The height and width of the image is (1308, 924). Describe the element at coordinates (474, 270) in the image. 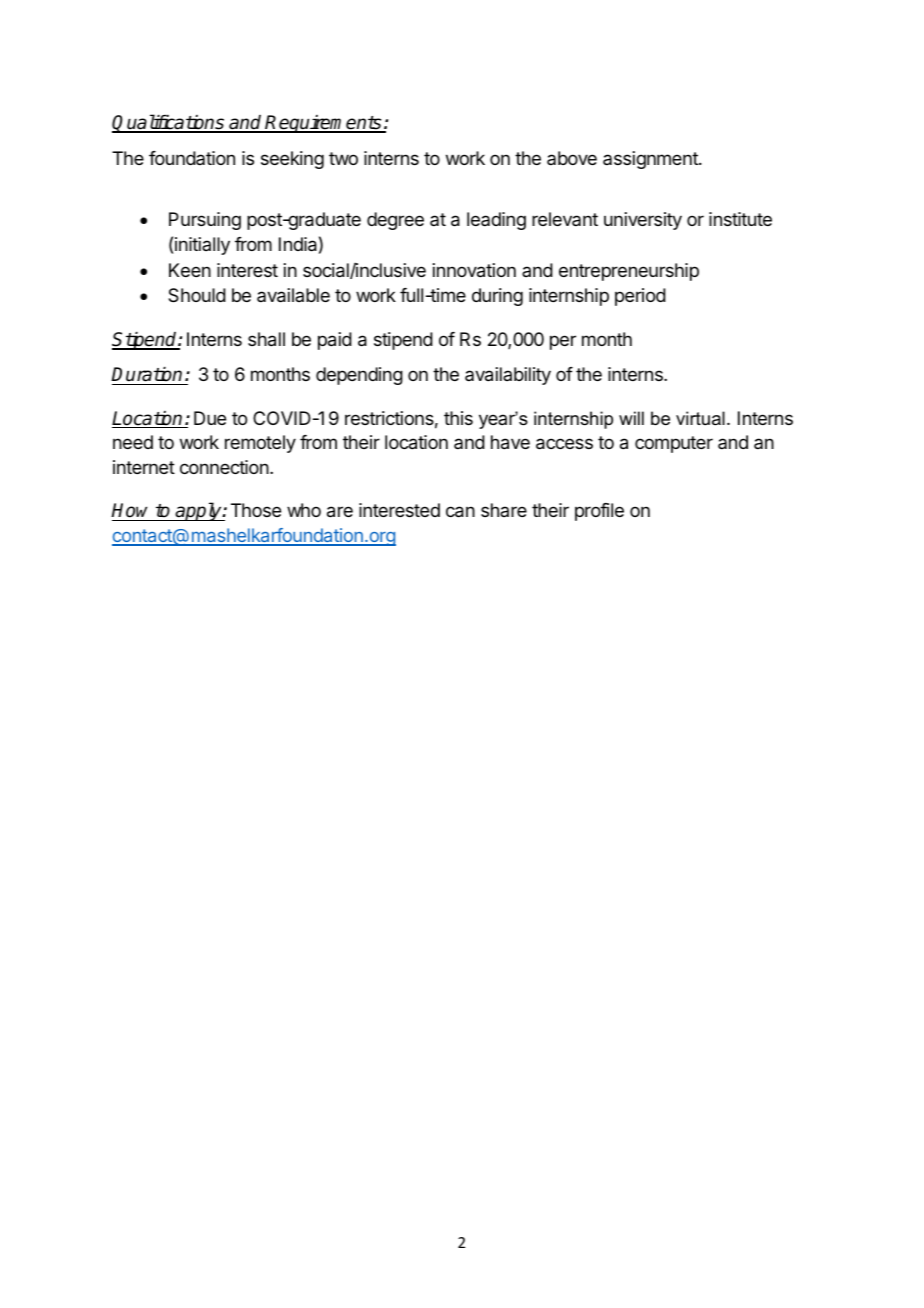

I see `innovation` at that location.
